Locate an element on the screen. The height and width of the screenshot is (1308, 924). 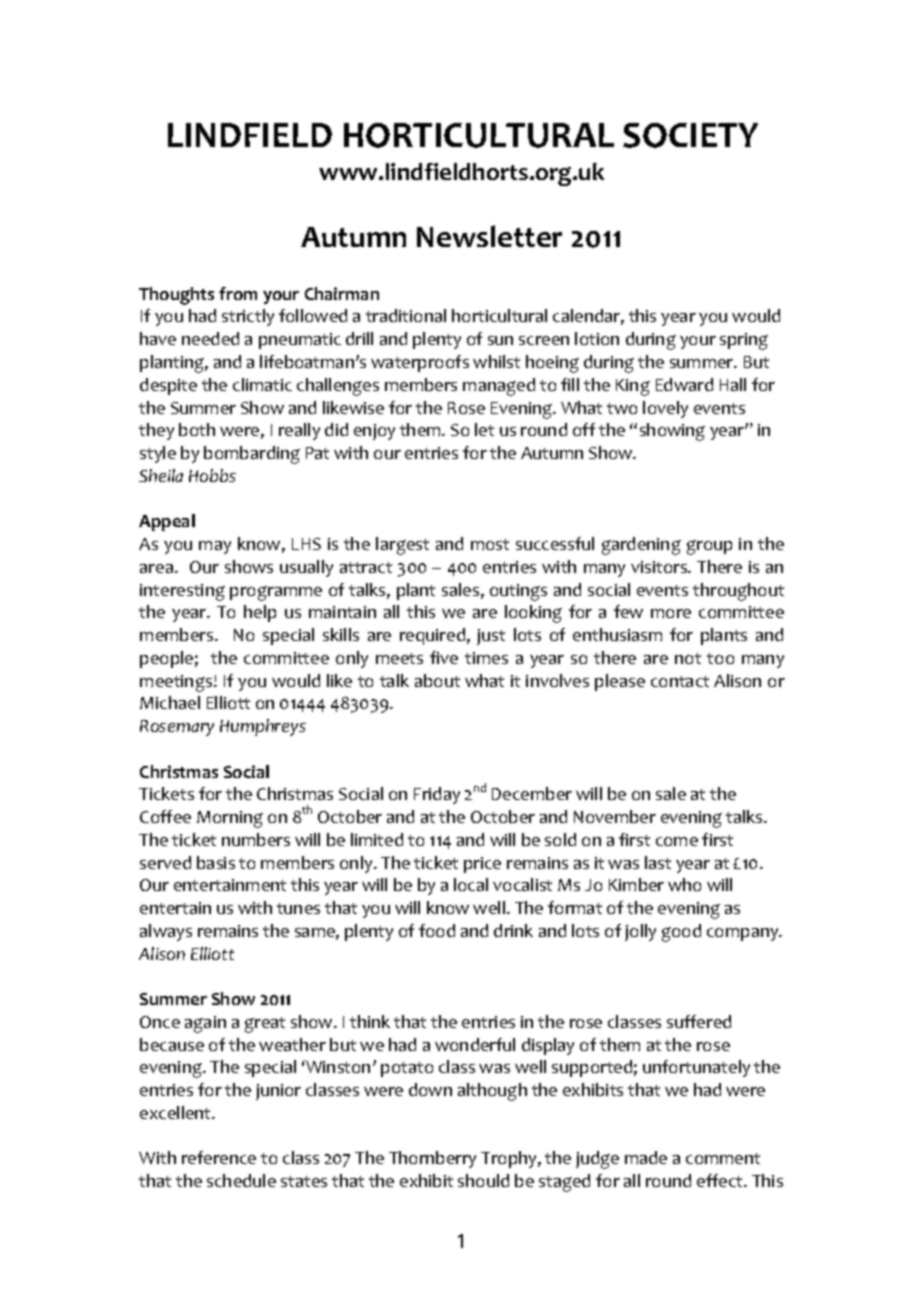
food is located at coordinates (437, 930).
